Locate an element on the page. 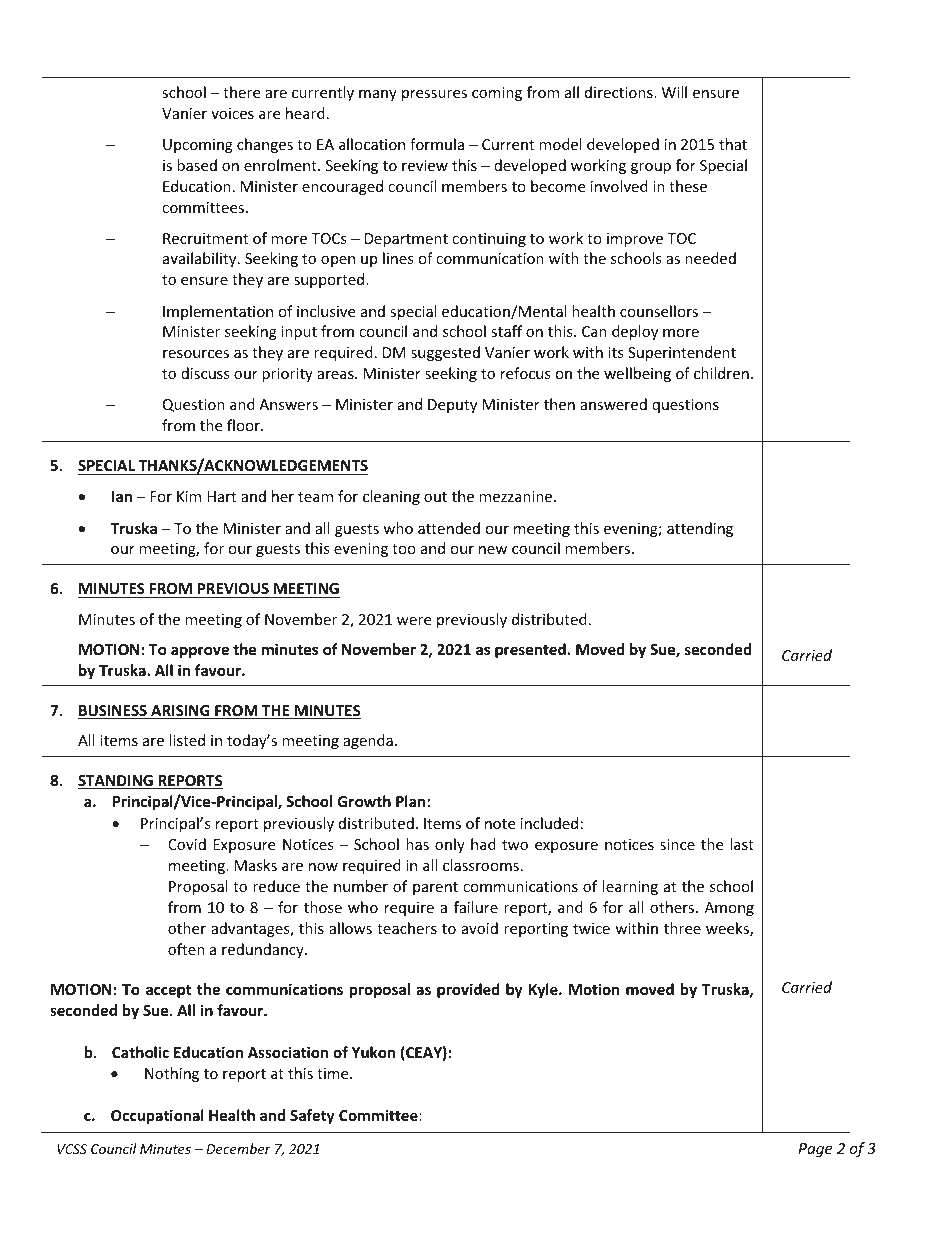 The width and height of the page is (952, 1233). formula is located at coordinates (437, 144).
